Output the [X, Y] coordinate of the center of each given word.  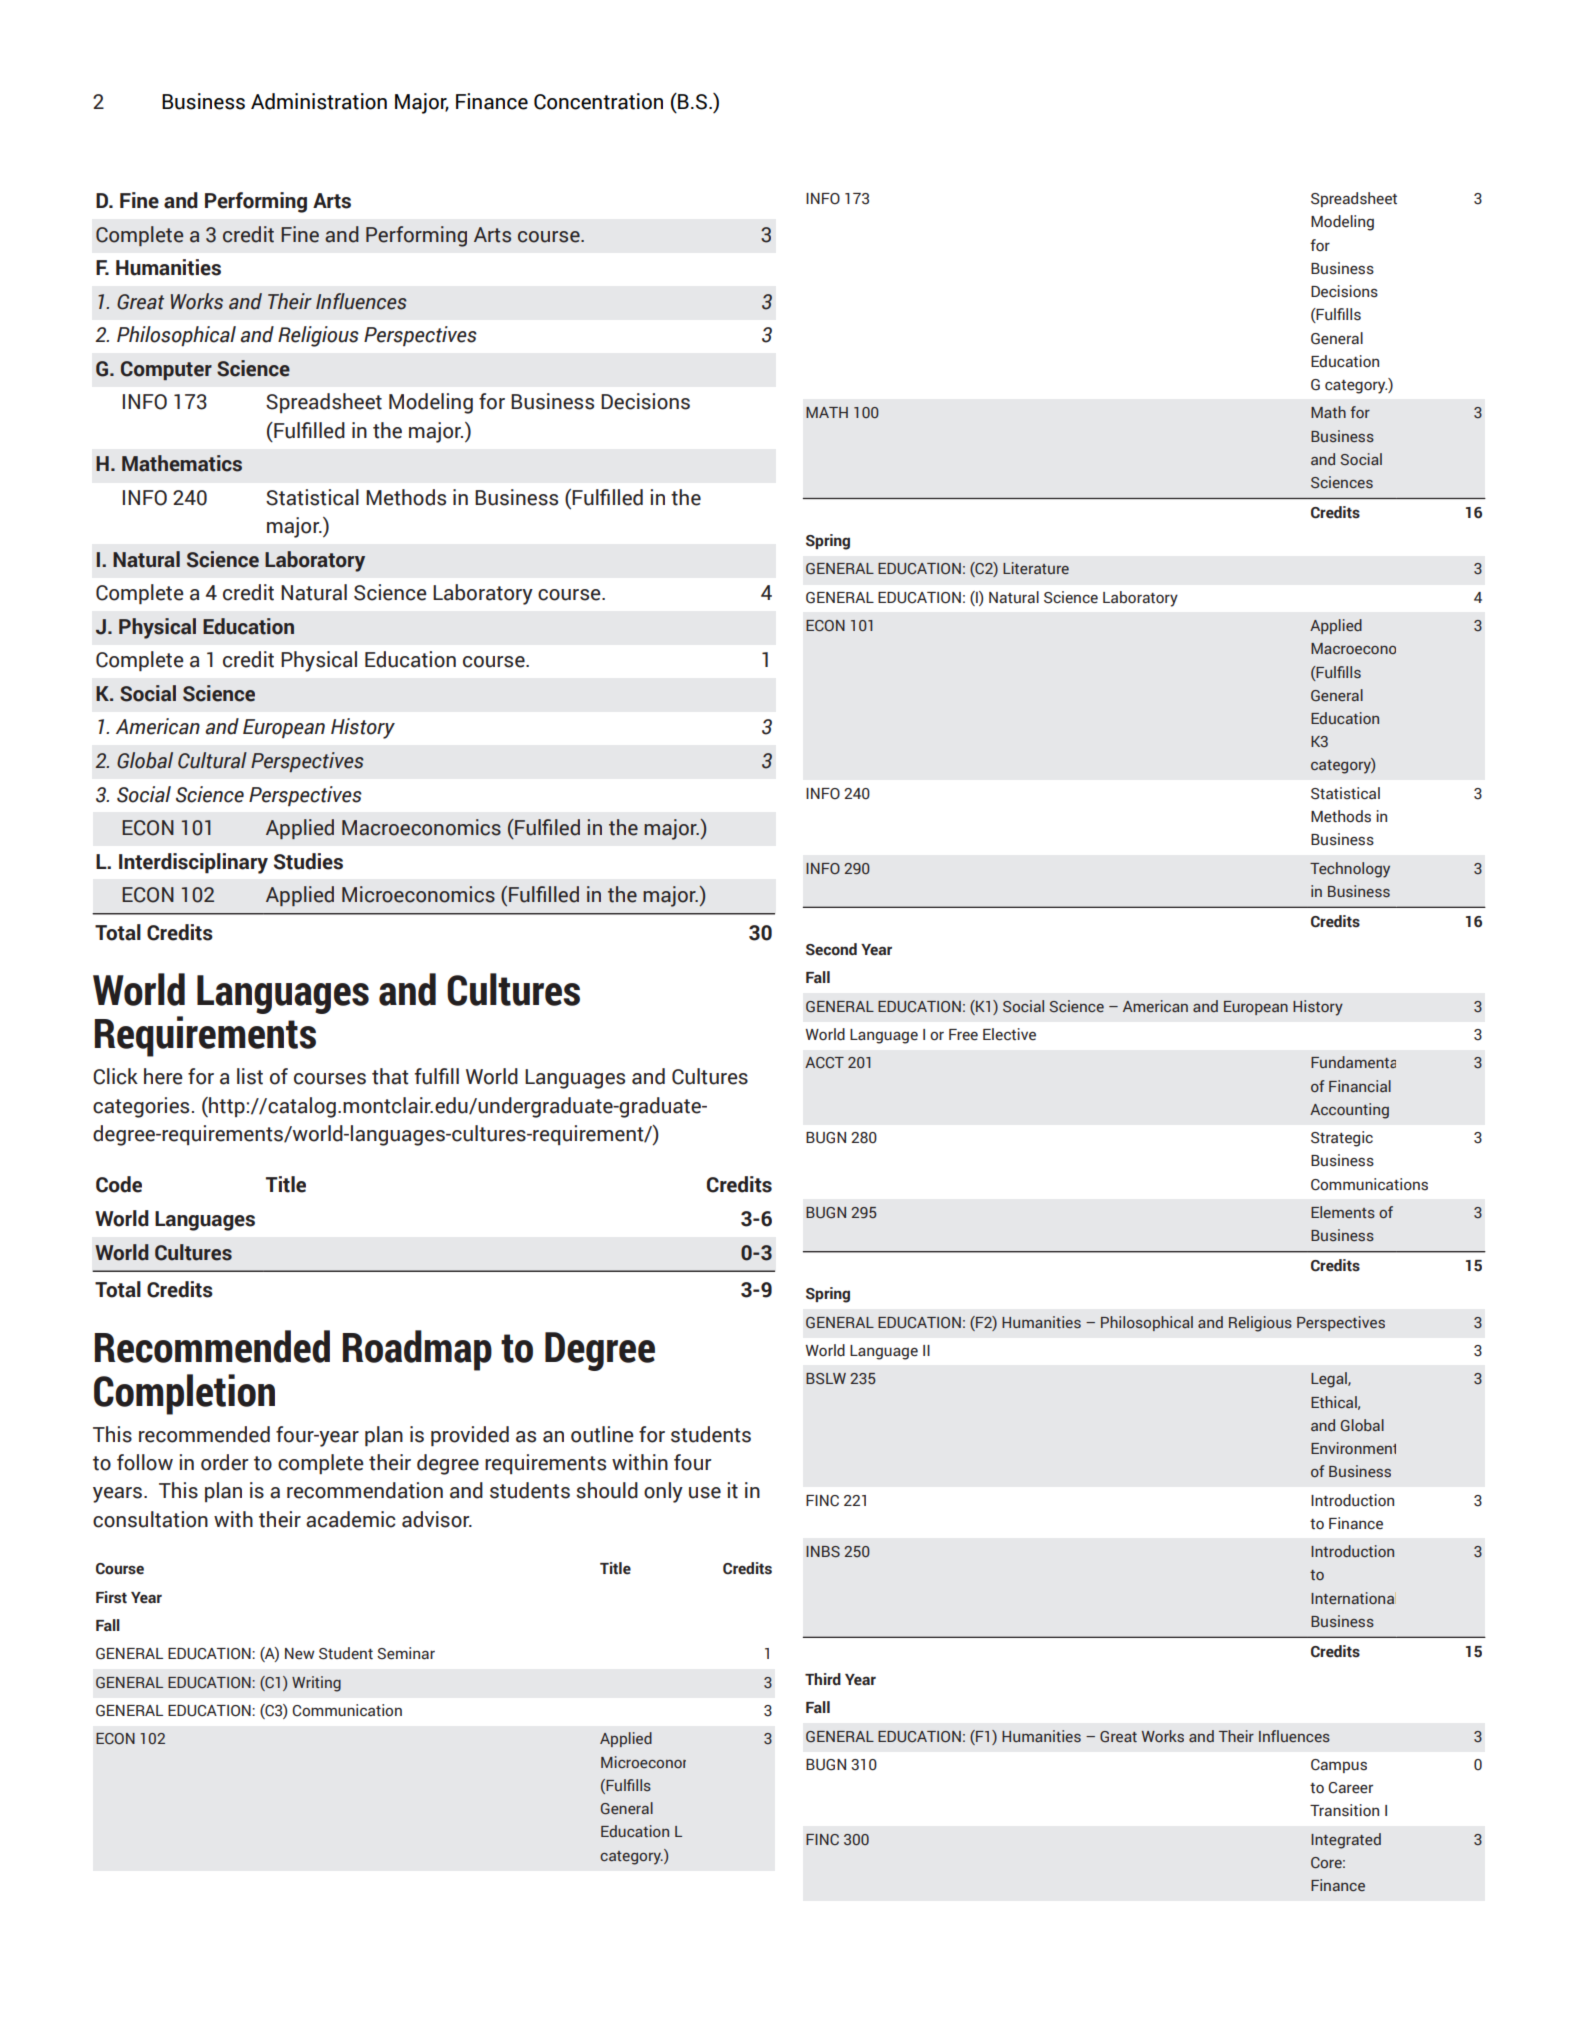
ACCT [824, 1062]
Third [823, 1679]
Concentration [598, 101]
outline [602, 1434]
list [250, 1076]
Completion [184, 1394]
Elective [1009, 1034]
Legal [1330, 1380]
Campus [1339, 1766]
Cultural [212, 760]
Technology [1350, 870]
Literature [1036, 568]
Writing [316, 1684]
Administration [319, 101]
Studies [308, 861]
